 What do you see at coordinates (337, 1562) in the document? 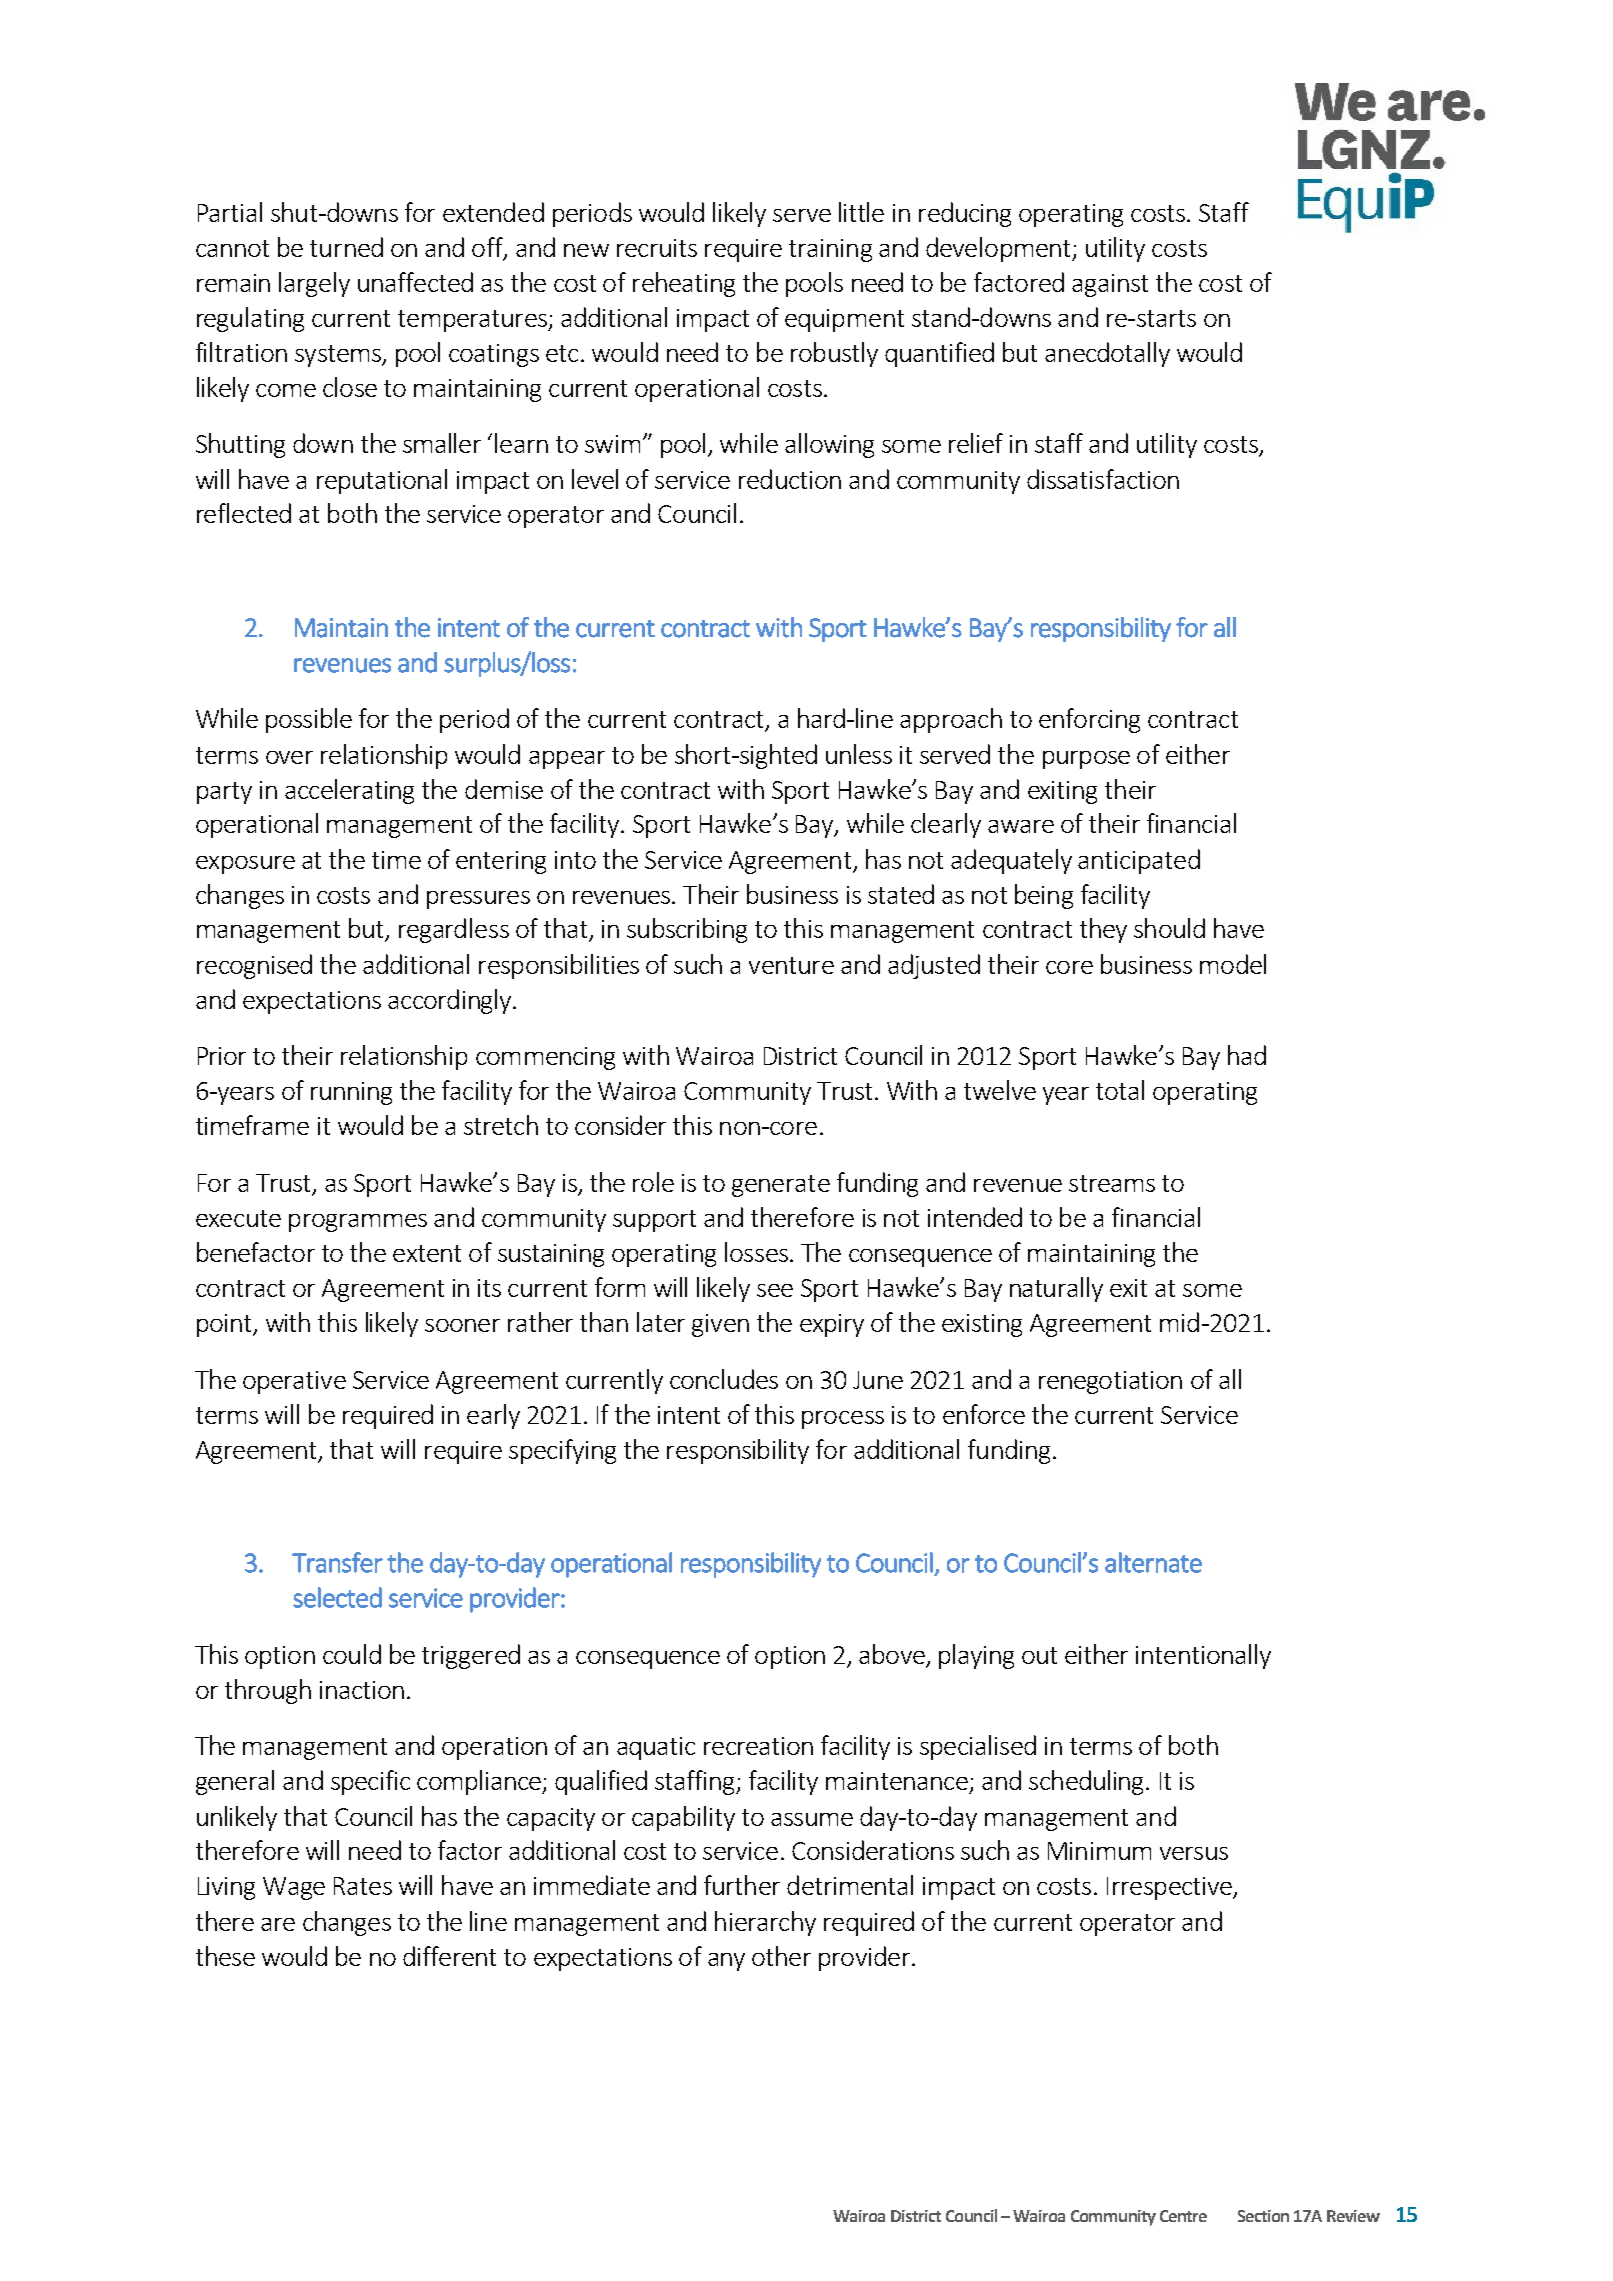
I see `Transfer` at bounding box center [337, 1562].
